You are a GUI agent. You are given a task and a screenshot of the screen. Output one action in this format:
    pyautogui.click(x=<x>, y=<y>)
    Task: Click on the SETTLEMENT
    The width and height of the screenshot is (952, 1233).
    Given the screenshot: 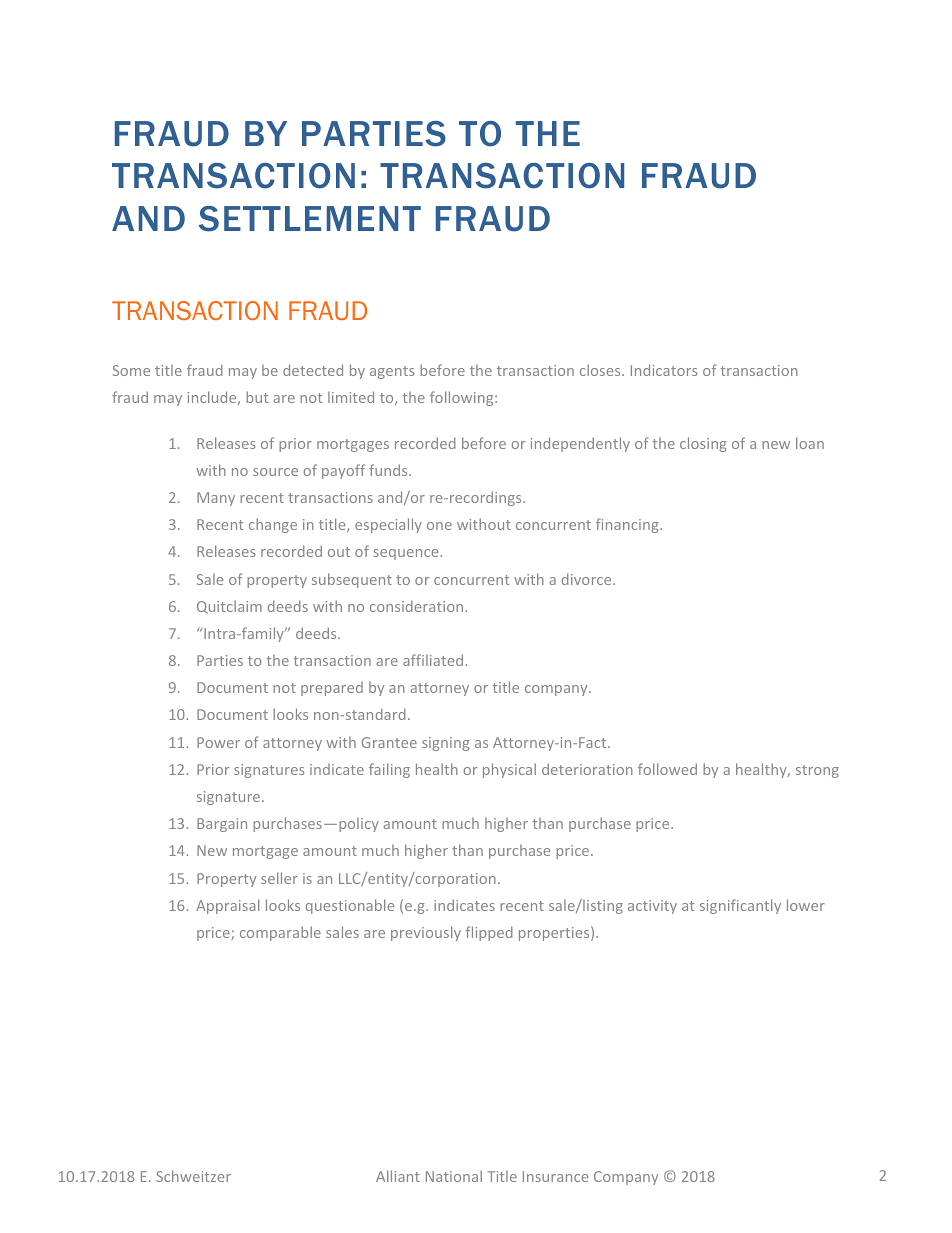 What is the action you would take?
    pyautogui.click(x=310, y=219)
